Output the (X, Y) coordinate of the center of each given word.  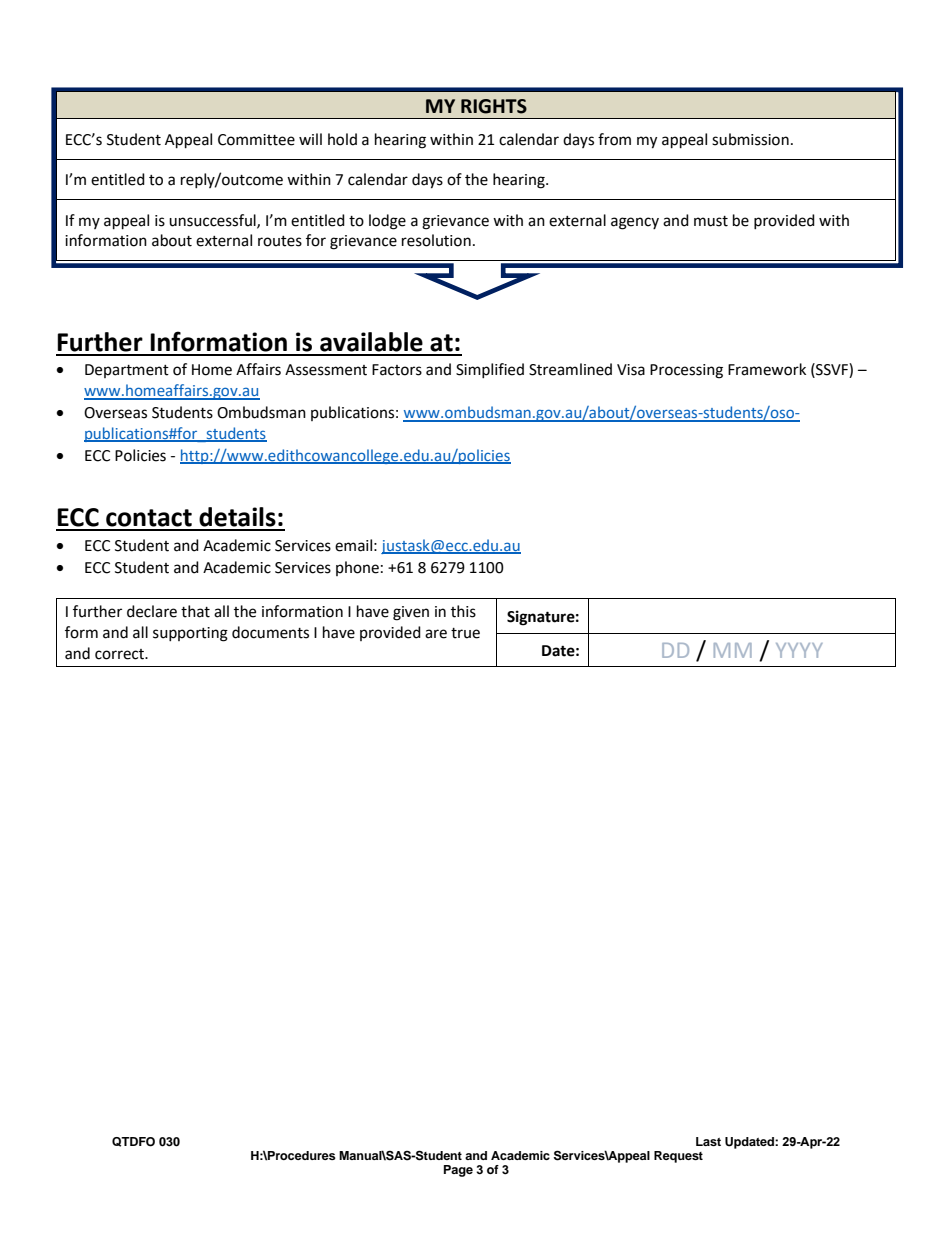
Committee (256, 140)
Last (708, 1141)
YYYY (799, 650)
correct (121, 654)
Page (458, 1171)
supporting (190, 634)
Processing (686, 371)
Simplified (490, 370)
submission (750, 139)
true (465, 633)
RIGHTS (494, 106)
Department (127, 371)
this (463, 611)
